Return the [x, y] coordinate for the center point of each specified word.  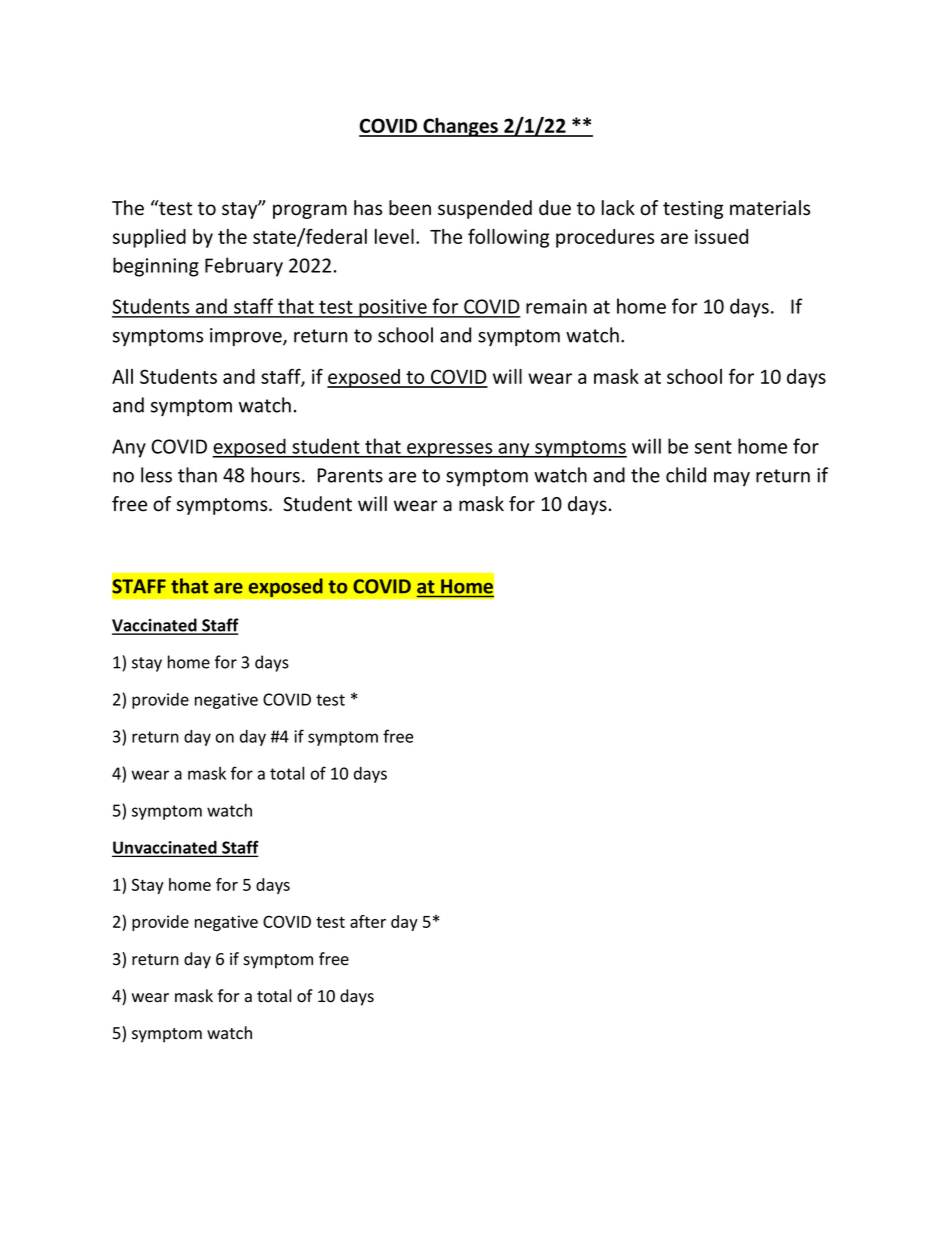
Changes [460, 127]
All [122, 376]
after [368, 921]
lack [618, 208]
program [310, 211]
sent [713, 447]
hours [275, 475]
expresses [450, 450]
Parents [350, 475]
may [732, 479]
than [197, 475]
